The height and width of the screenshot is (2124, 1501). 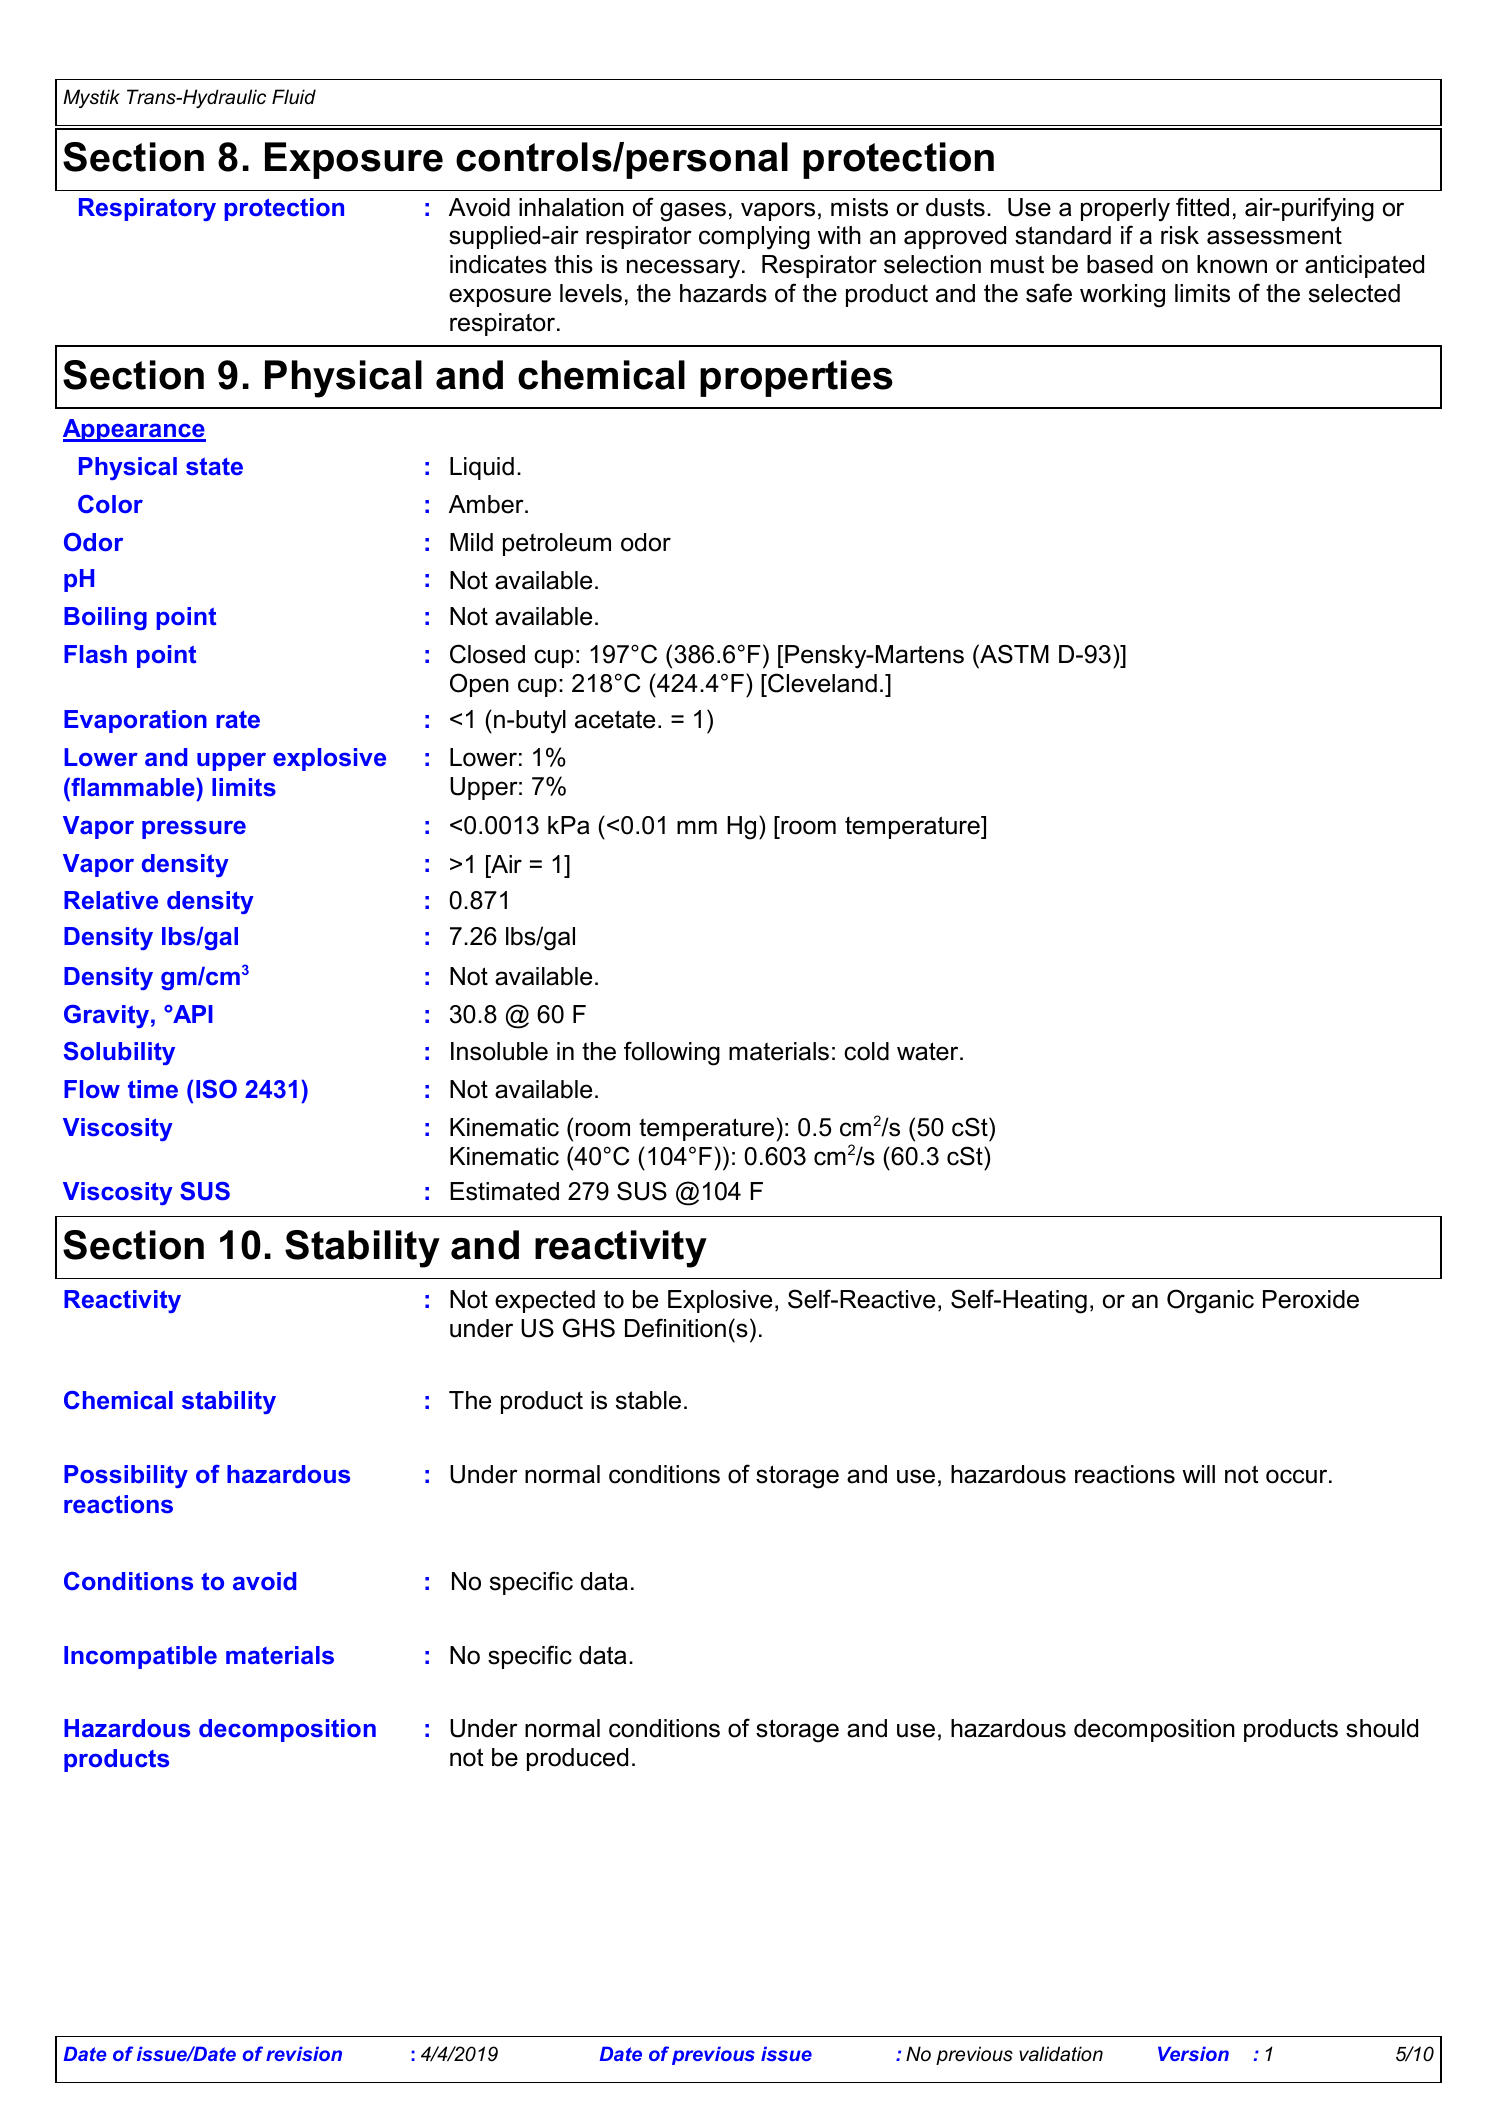 What do you see at coordinates (693, 212) in the screenshot?
I see `gases` at bounding box center [693, 212].
